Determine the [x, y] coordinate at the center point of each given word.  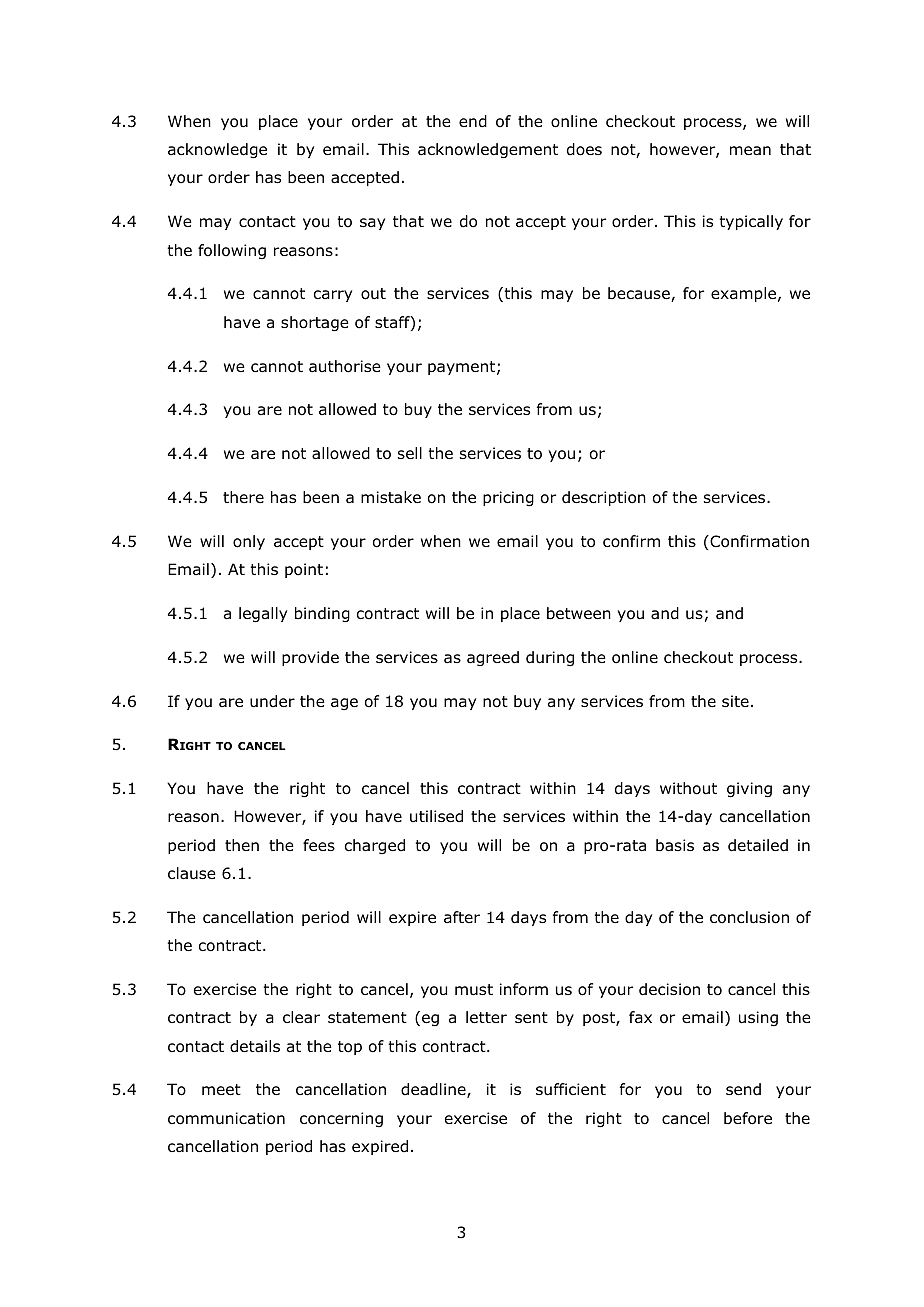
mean [750, 151]
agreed [493, 658]
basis [675, 845]
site [735, 701]
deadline [434, 1090]
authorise [345, 366]
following [232, 252]
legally [263, 615]
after [462, 917]
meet [221, 1089]
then [242, 845]
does [584, 149]
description [604, 498]
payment [463, 368]
